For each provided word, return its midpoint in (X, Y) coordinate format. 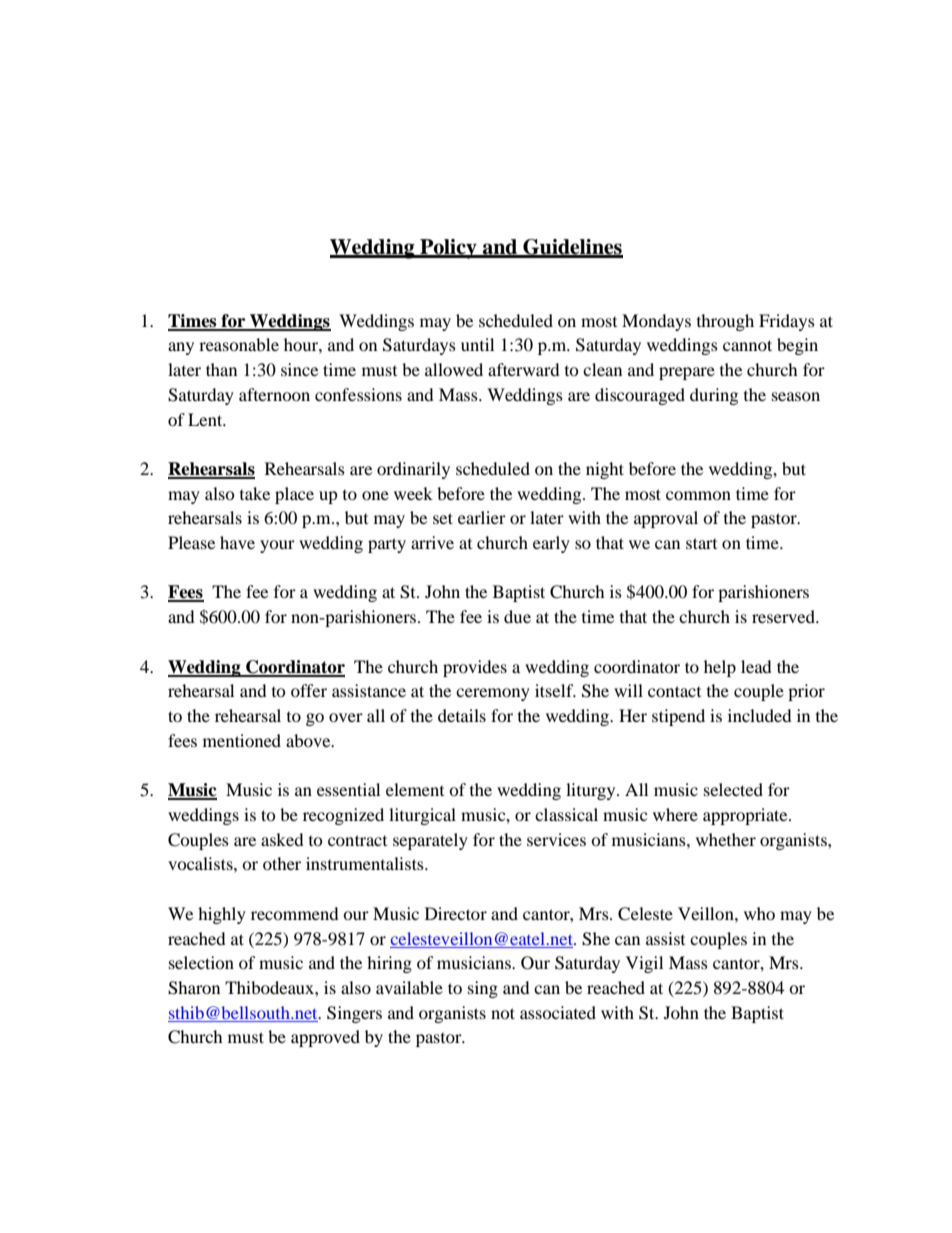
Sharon (194, 988)
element (415, 789)
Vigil (644, 964)
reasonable (239, 344)
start (701, 543)
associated (558, 1012)
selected (733, 789)
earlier (482, 517)
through (725, 322)
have (237, 542)
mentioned (242, 740)
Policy (448, 249)
